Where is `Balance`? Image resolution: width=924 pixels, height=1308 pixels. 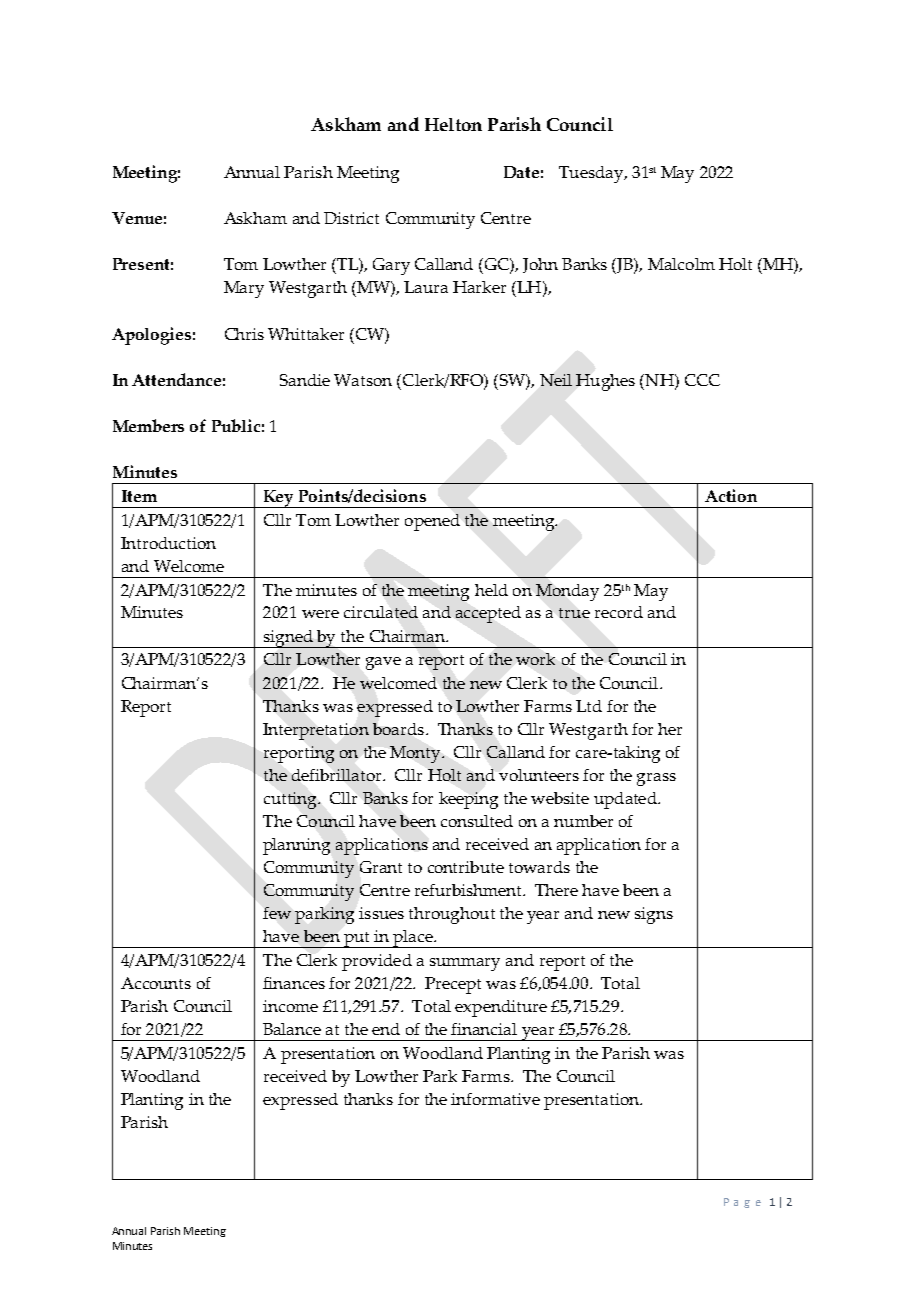 Balance is located at coordinates (292, 1029).
